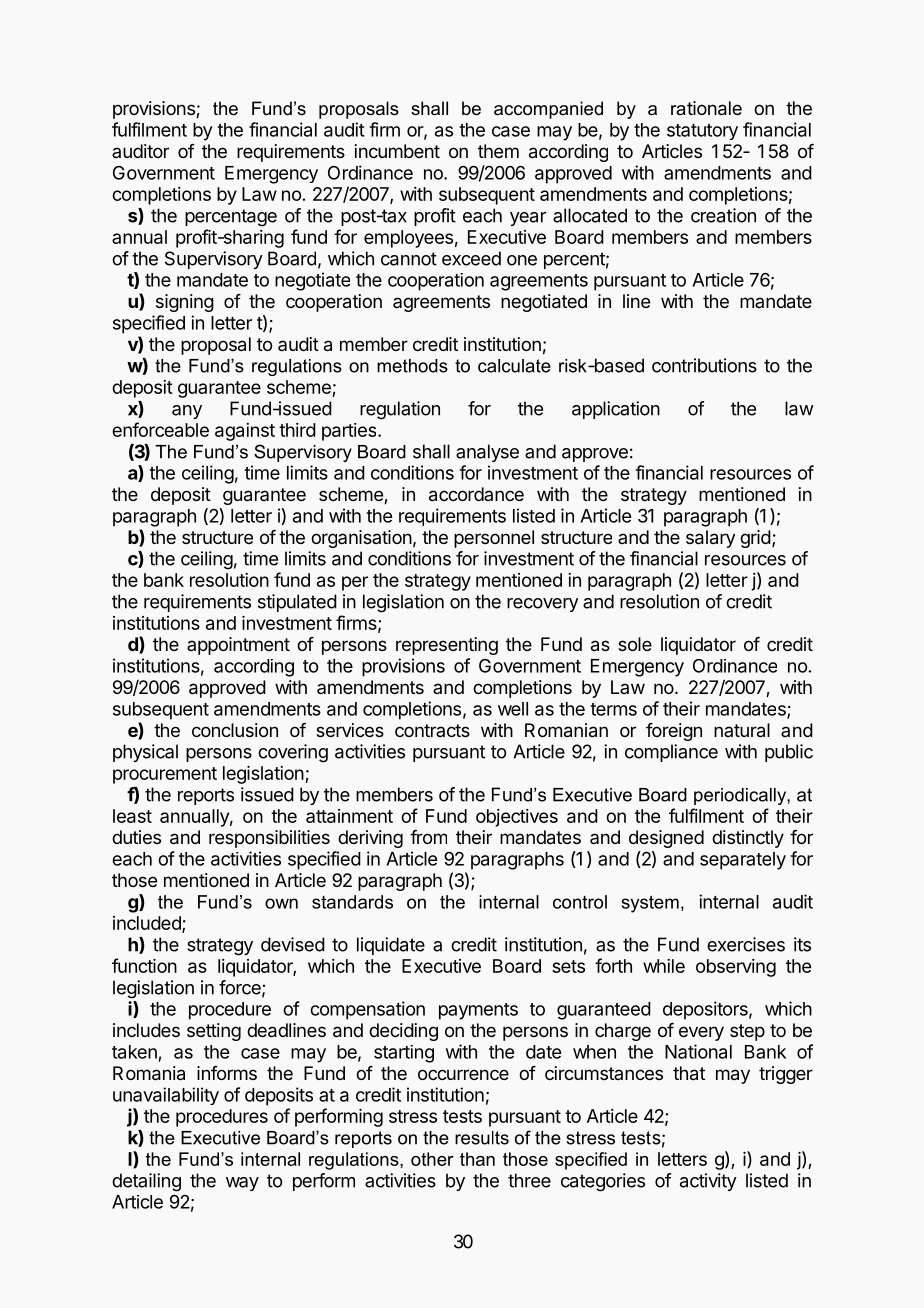  What do you see at coordinates (447, 646) in the screenshot?
I see `representing` at bounding box center [447, 646].
